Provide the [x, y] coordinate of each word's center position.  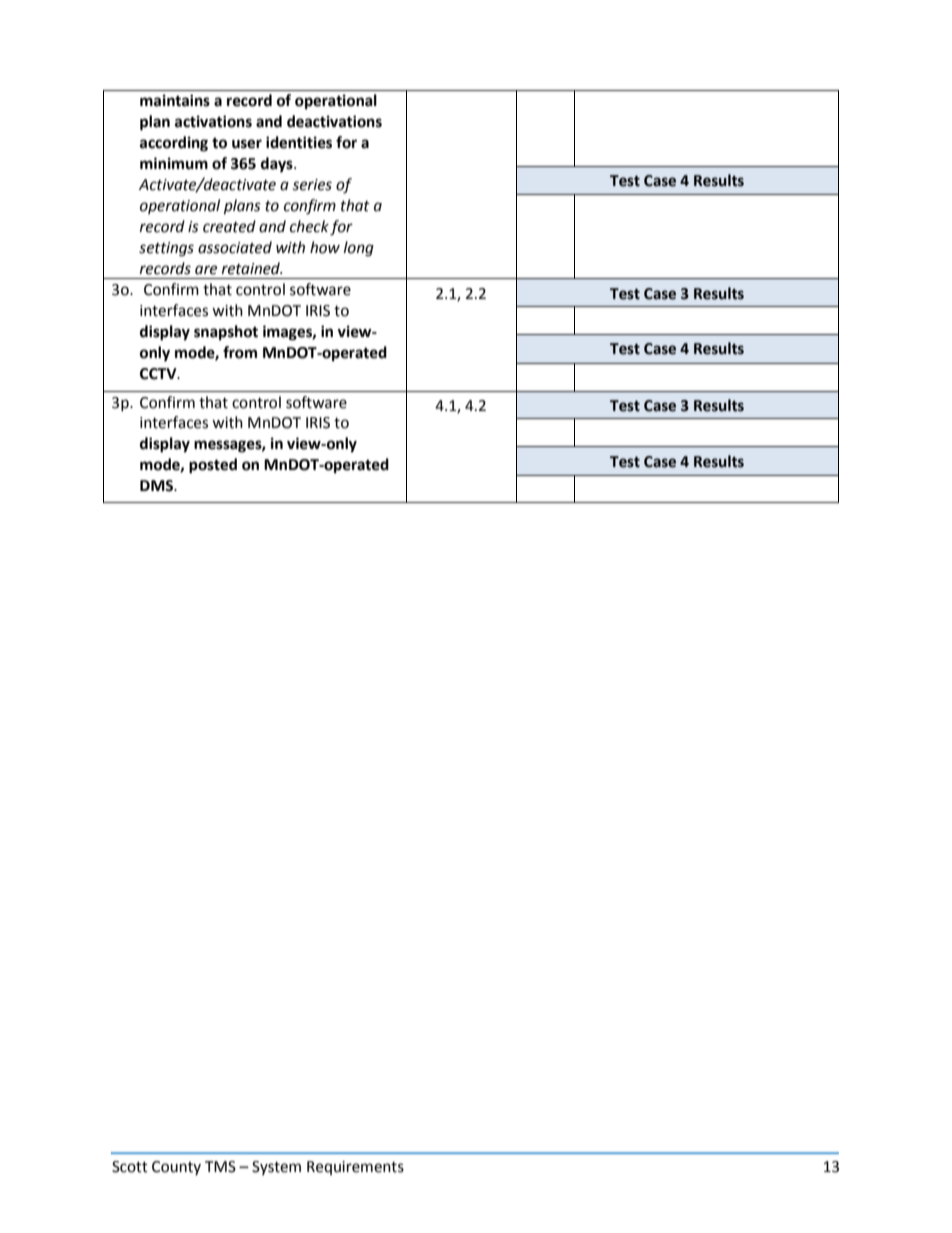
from [240, 352]
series [312, 185]
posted [213, 466]
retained [252, 268]
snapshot [226, 333]
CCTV [159, 374]
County [176, 1168]
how [325, 247]
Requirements [355, 1168]
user [247, 144]
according [174, 144]
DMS [158, 486]
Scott [130, 1167]
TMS [220, 1167]
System [276, 1168]
